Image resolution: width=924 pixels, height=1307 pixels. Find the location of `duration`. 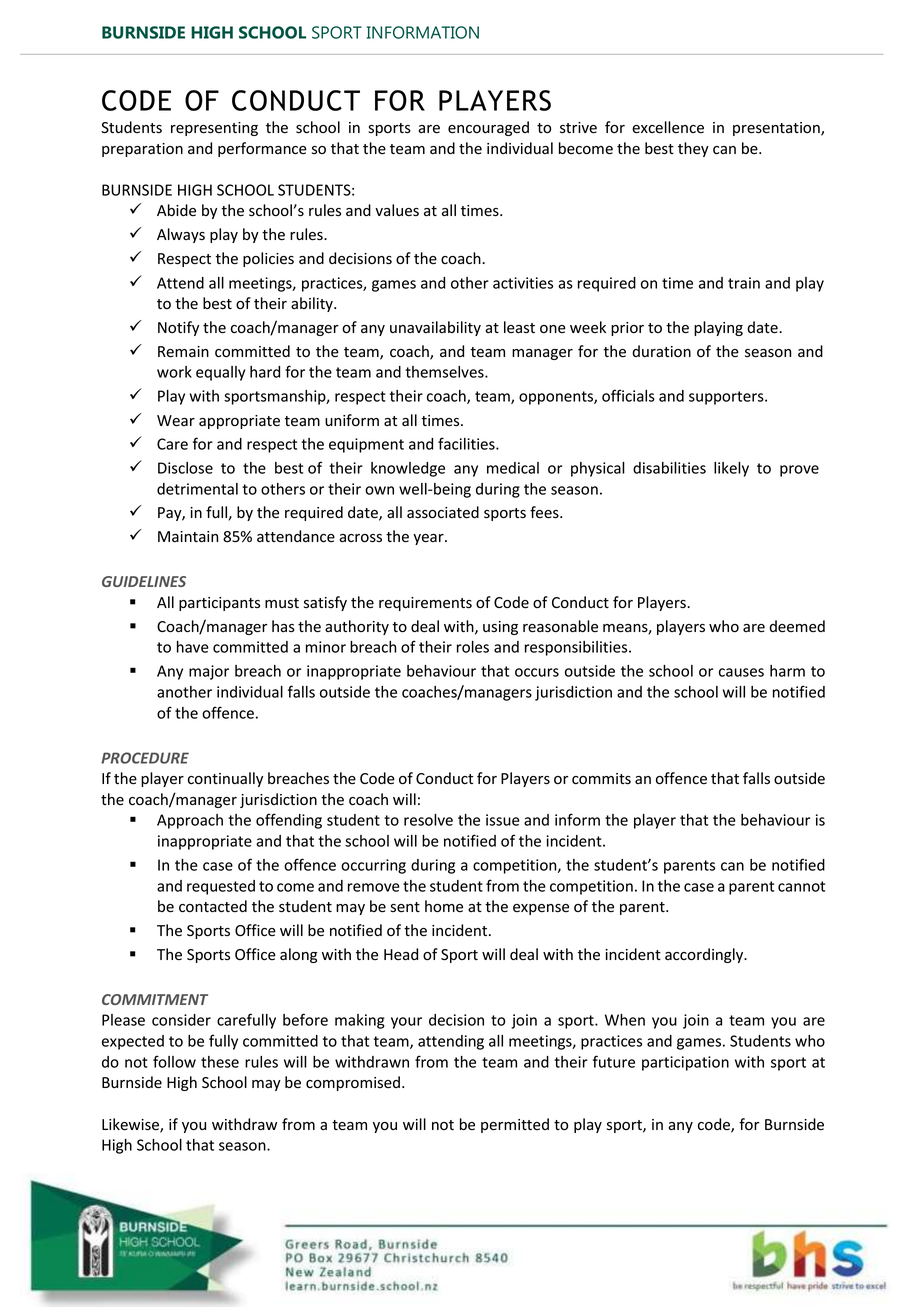

duration is located at coordinates (661, 351).
